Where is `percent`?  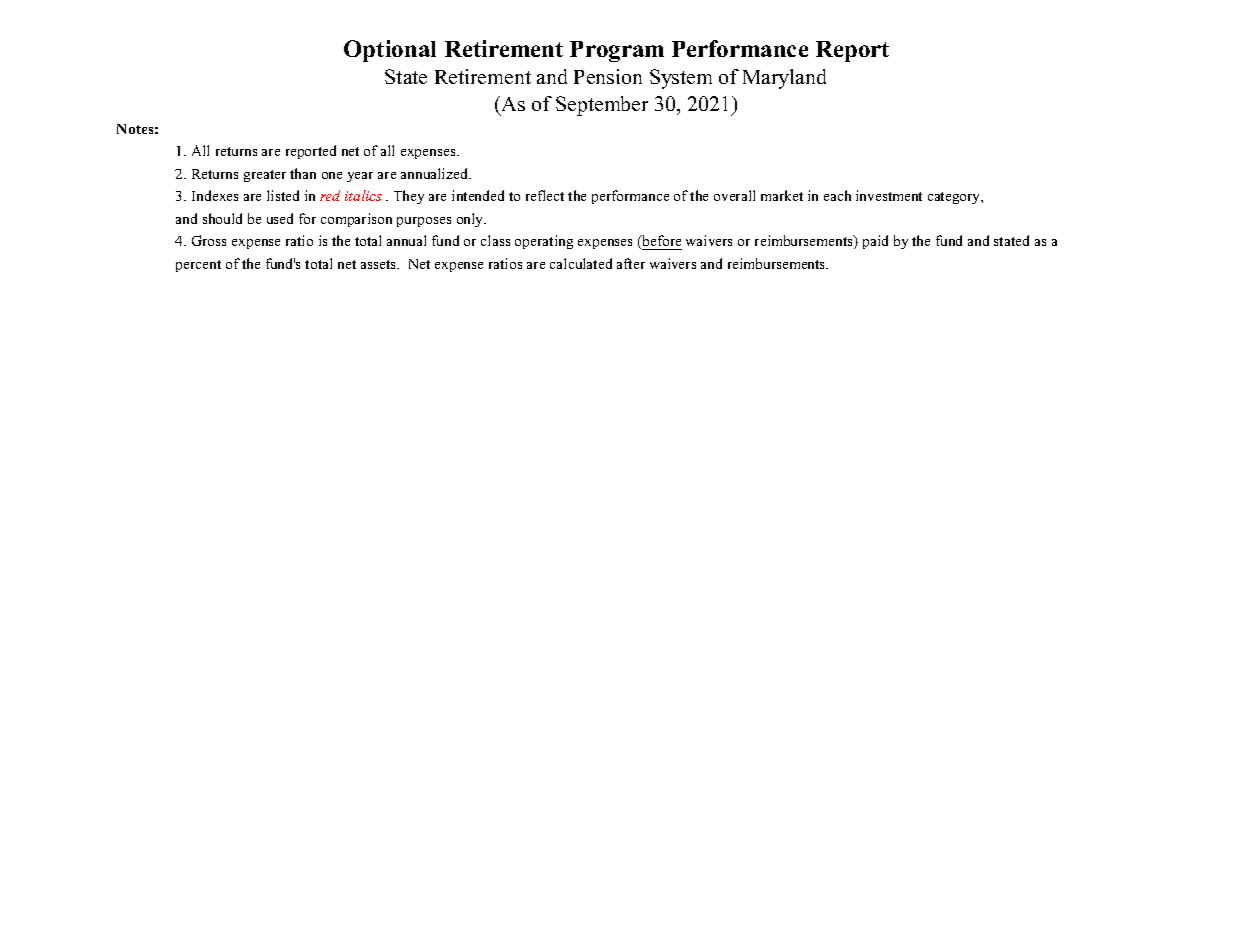
percent is located at coordinates (198, 266).
